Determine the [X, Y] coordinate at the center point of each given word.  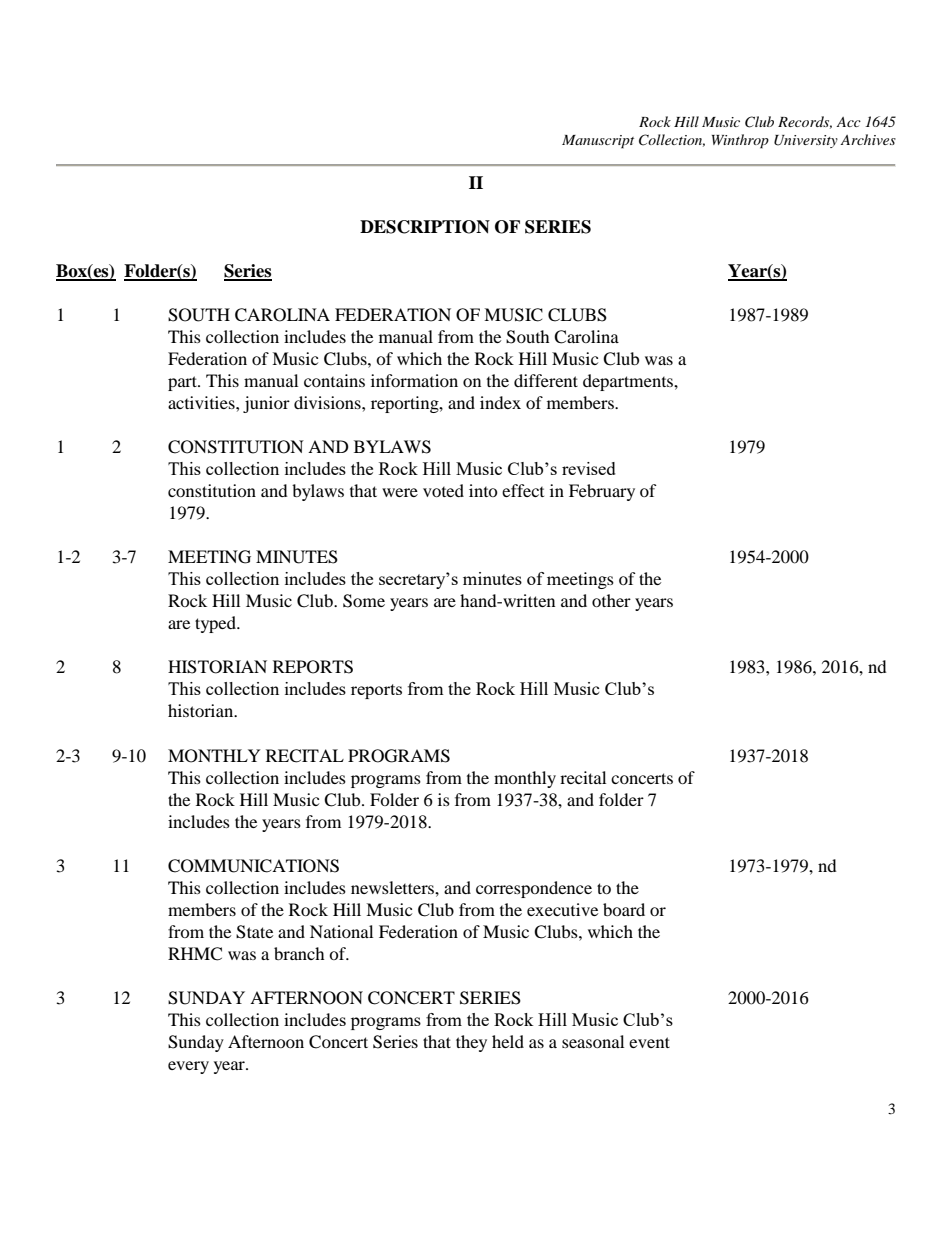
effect [523, 490]
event [649, 1042]
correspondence [534, 889]
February [602, 492]
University [806, 141]
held [508, 1041]
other [611, 600]
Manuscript [598, 142]
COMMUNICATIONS [253, 866]
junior [266, 404]
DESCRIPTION [425, 227]
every [188, 1067]
